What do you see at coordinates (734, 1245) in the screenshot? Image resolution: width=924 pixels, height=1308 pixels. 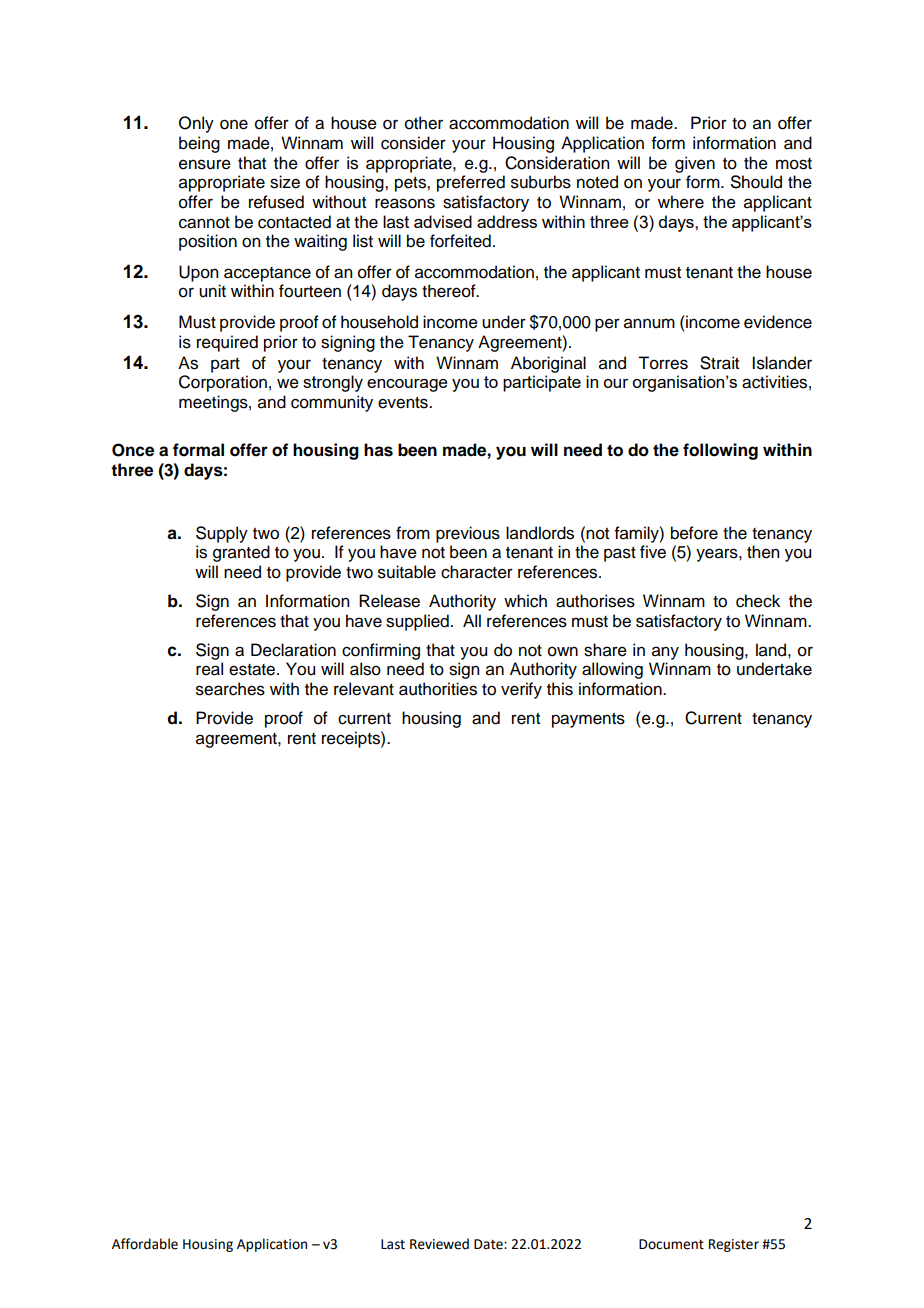 I see `Register` at bounding box center [734, 1245].
